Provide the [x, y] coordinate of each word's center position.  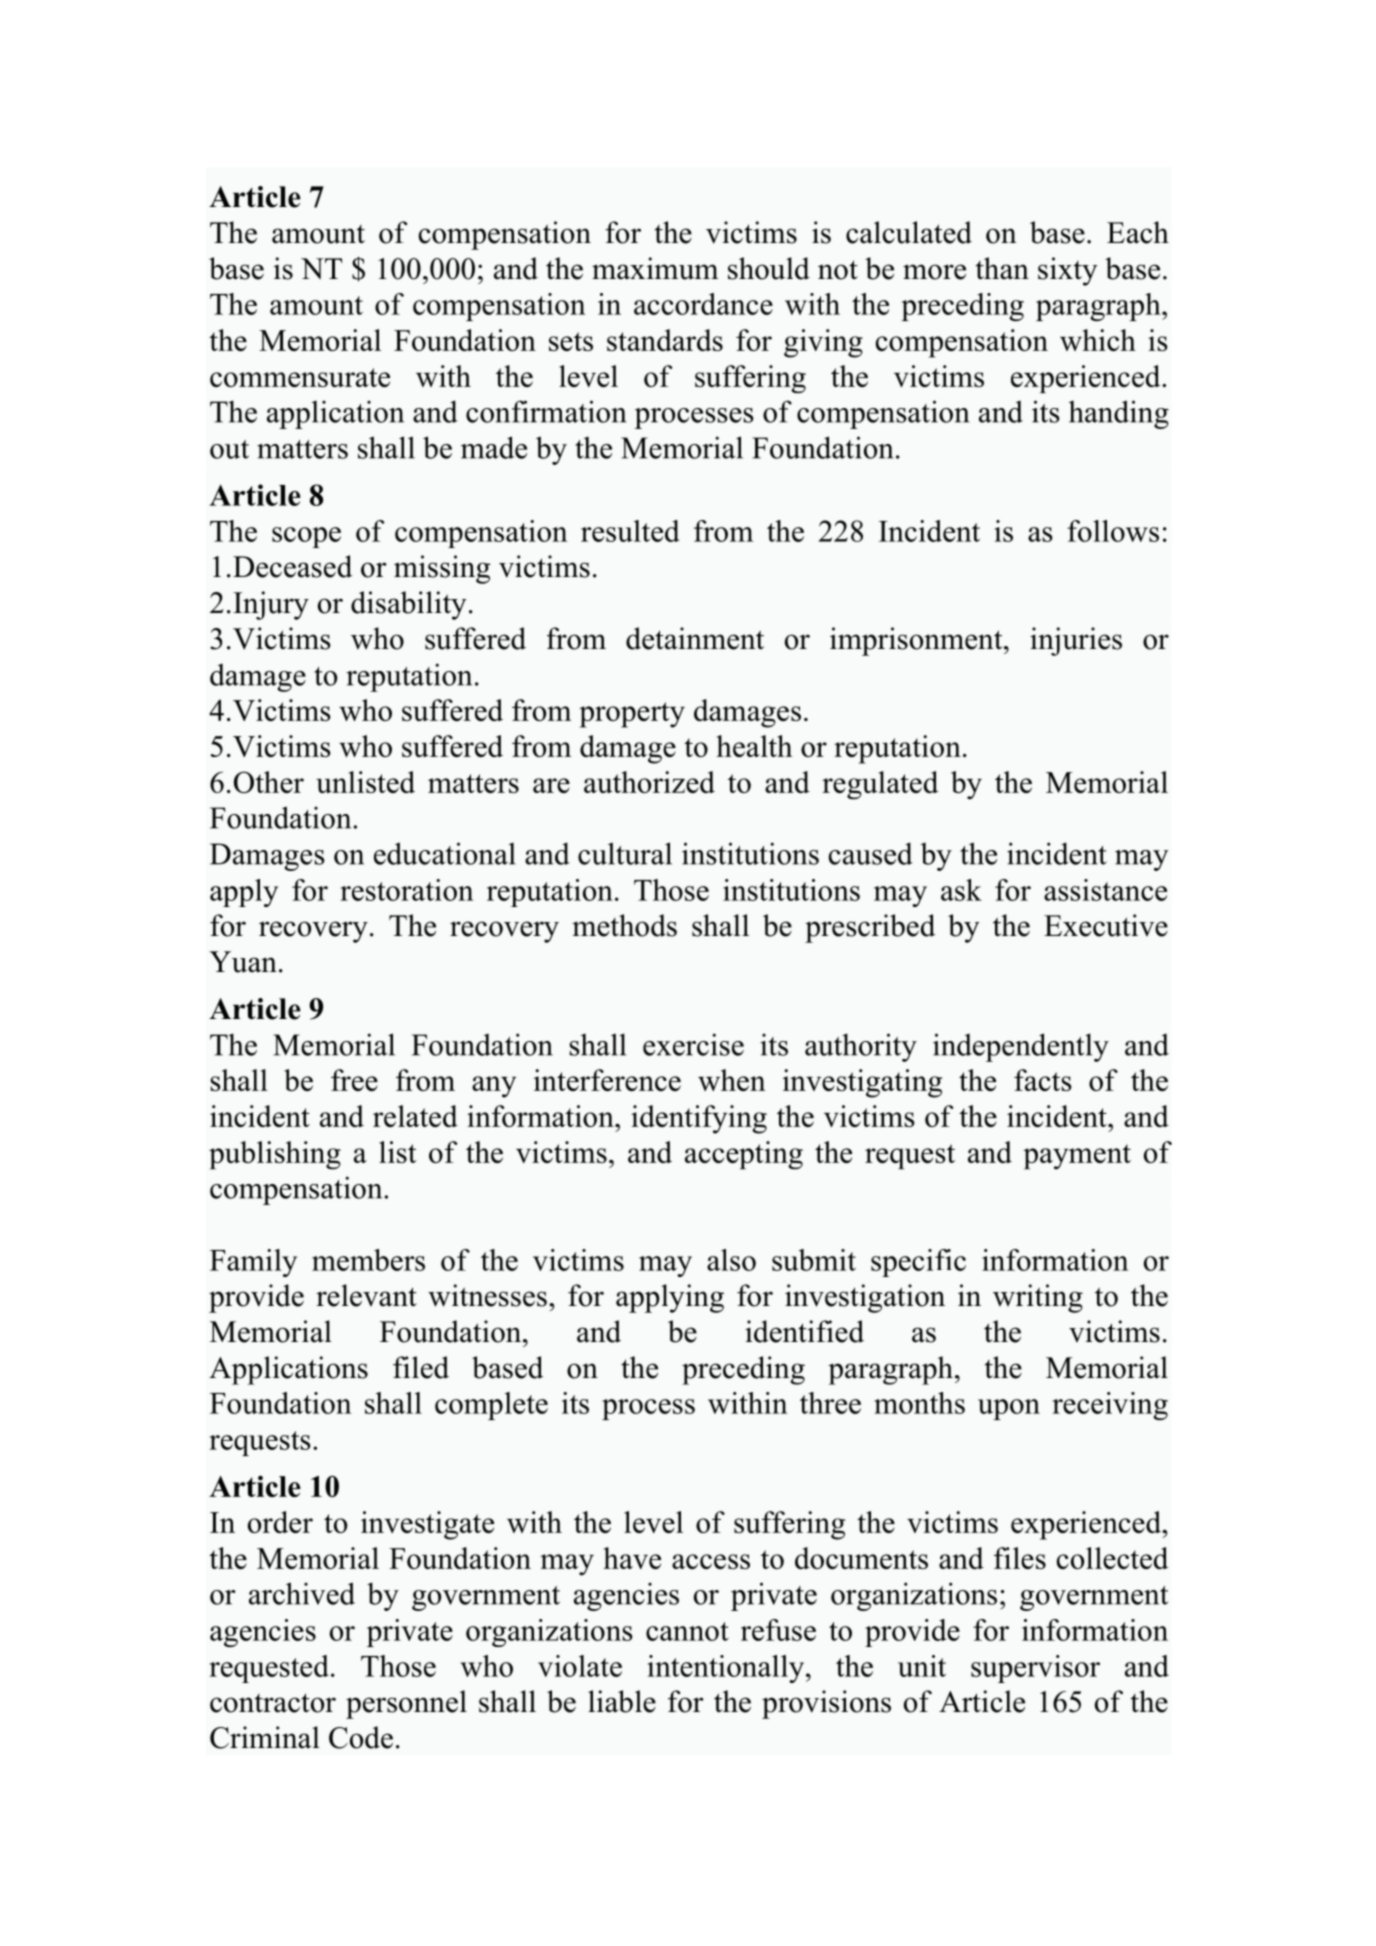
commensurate [300, 377]
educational [445, 853]
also [731, 1260]
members [368, 1260]
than [1002, 268]
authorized [649, 782]
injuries [1076, 641]
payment [1077, 1156]
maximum [655, 268]
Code [361, 1737]
